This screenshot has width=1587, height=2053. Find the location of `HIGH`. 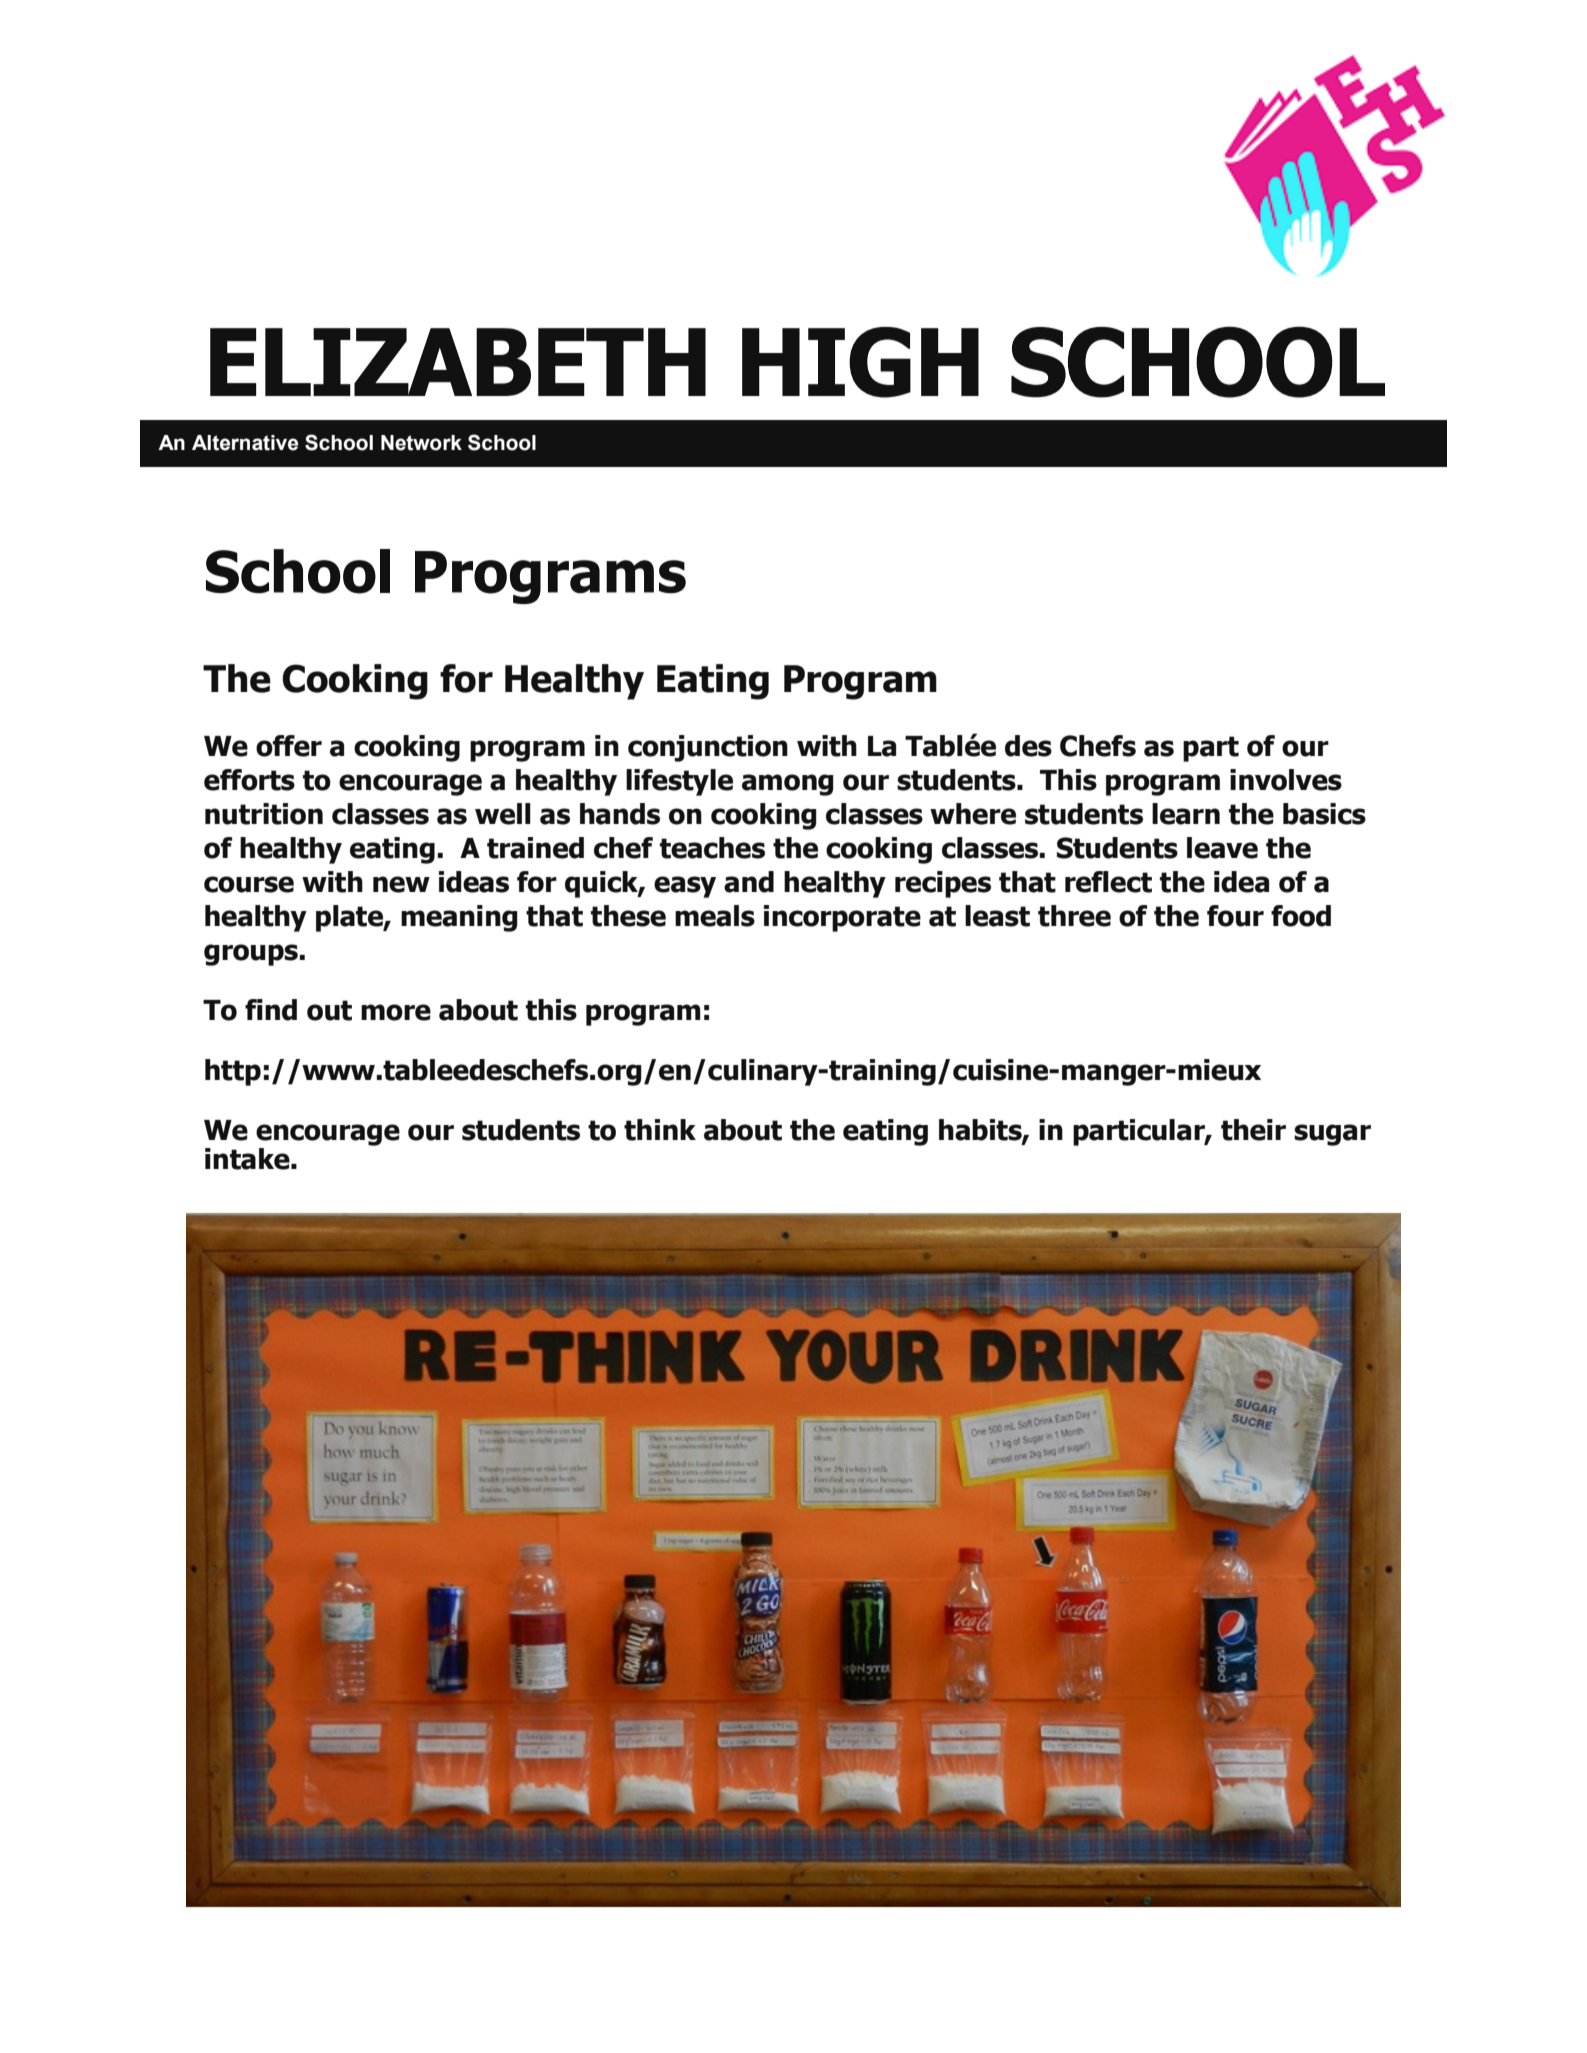

HIGH is located at coordinates (860, 362).
